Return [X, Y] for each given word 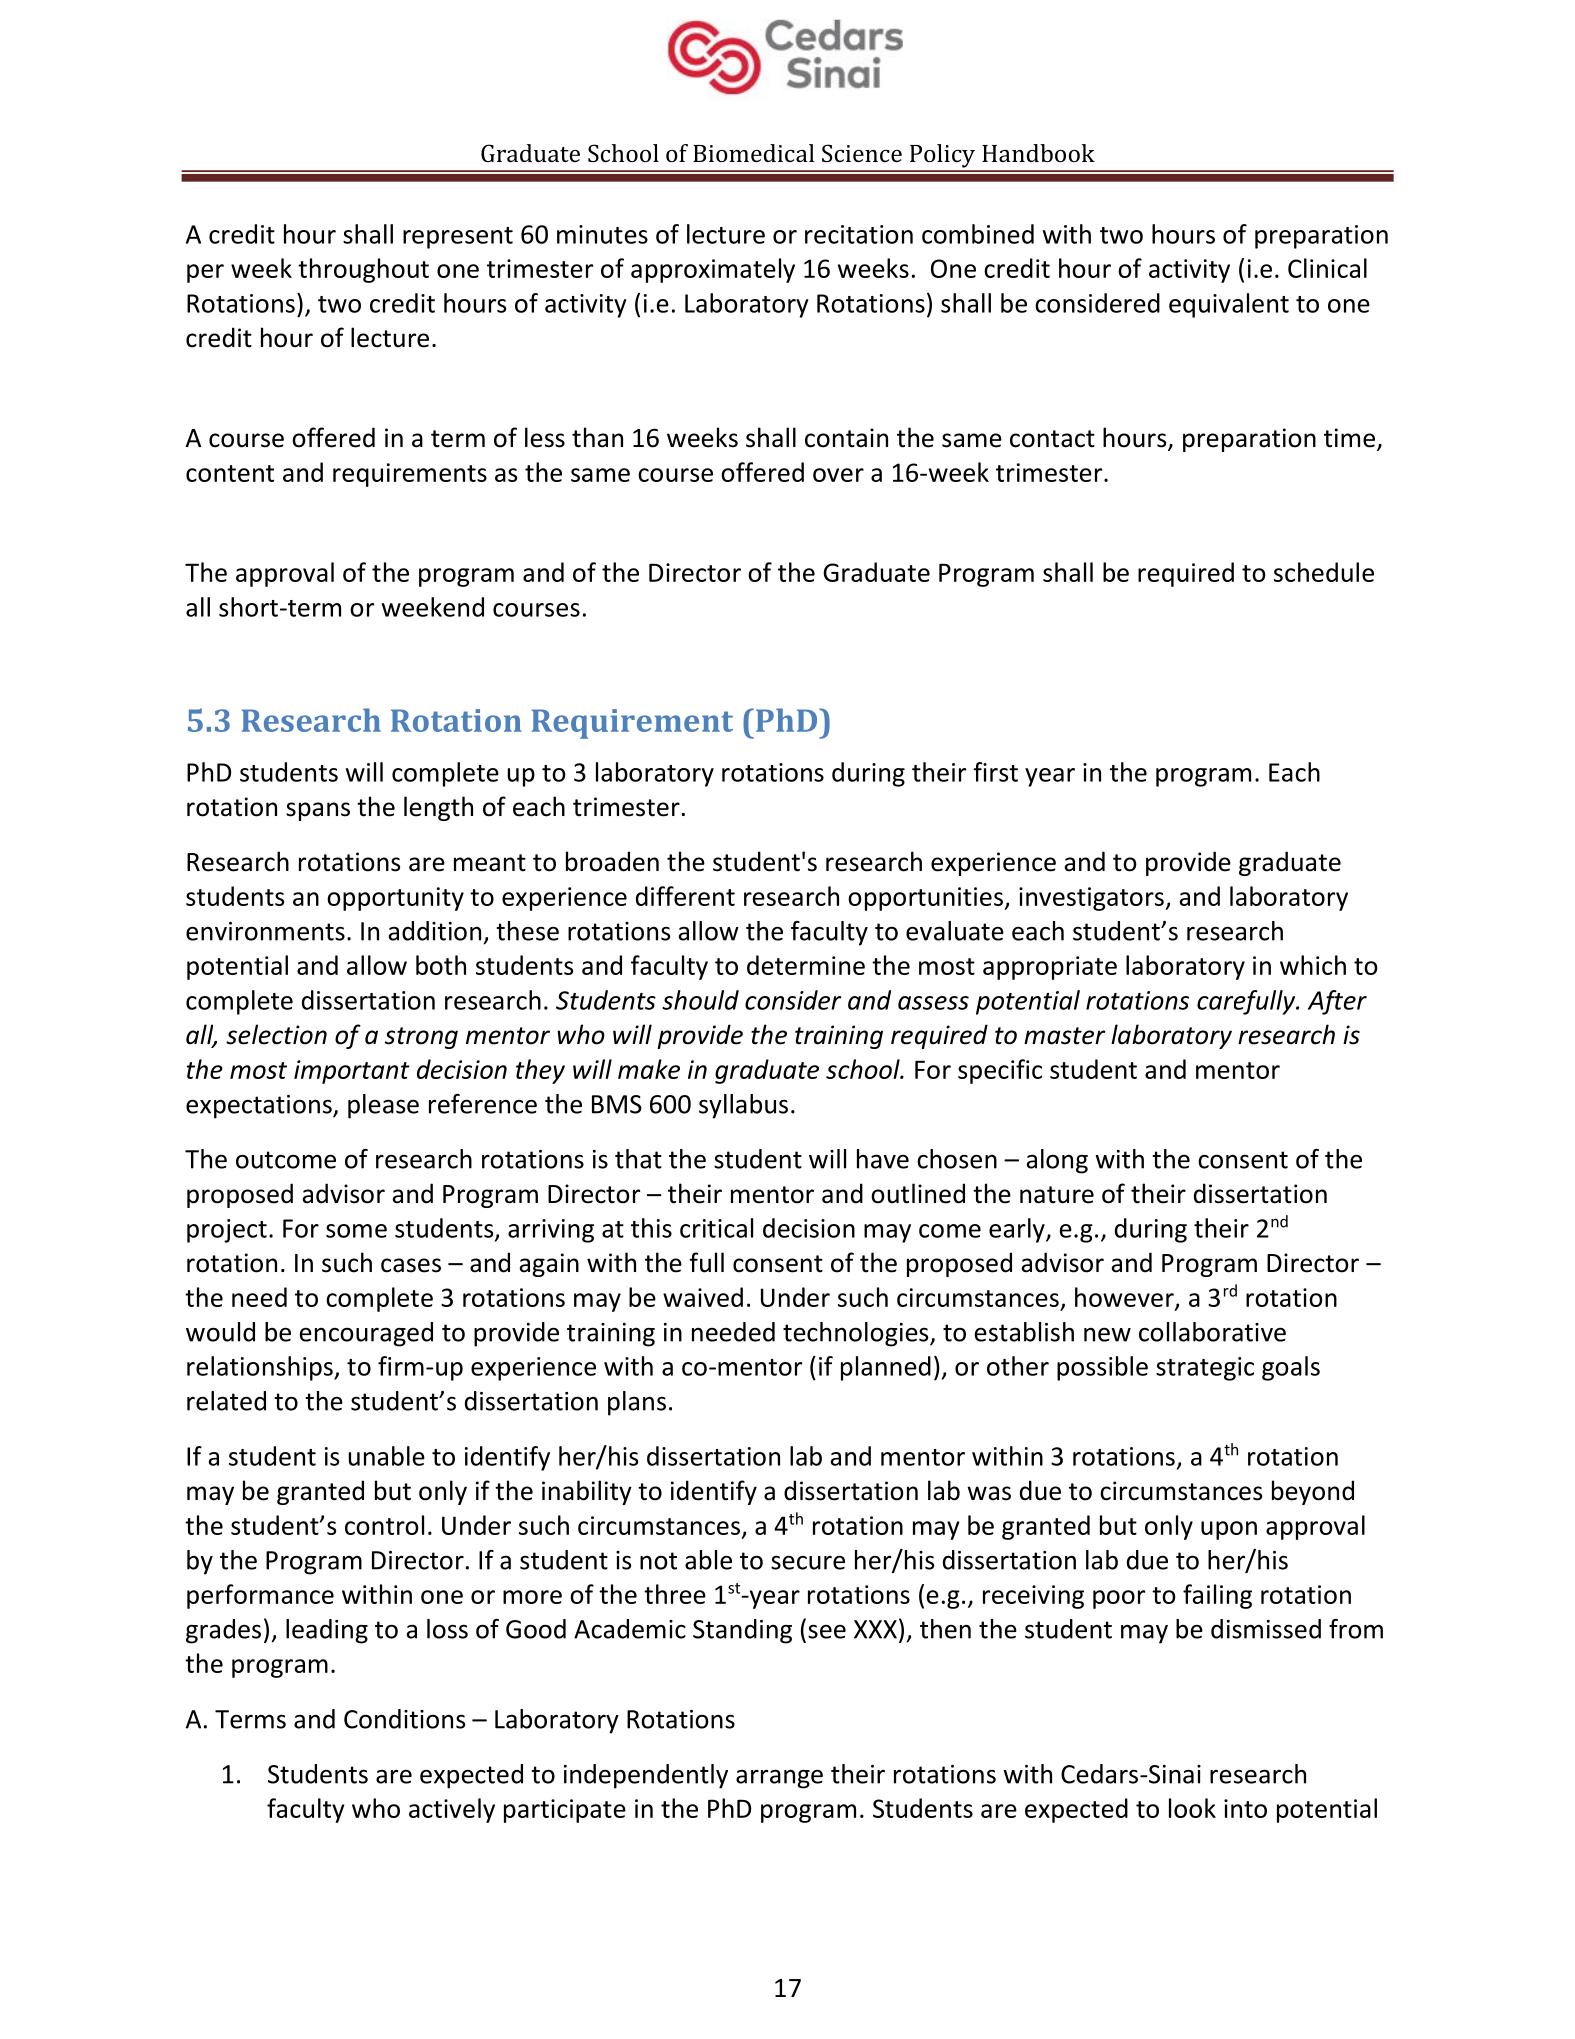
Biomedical [753, 153]
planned [886, 1368]
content [230, 473]
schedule [1324, 572]
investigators [1092, 899]
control [384, 1525]
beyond [1313, 1492]
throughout [363, 270]
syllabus [743, 1106]
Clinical [1327, 268]
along [1057, 1161]
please [383, 1106]
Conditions [404, 1719]
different [685, 896]
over [838, 475]
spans [318, 811]
